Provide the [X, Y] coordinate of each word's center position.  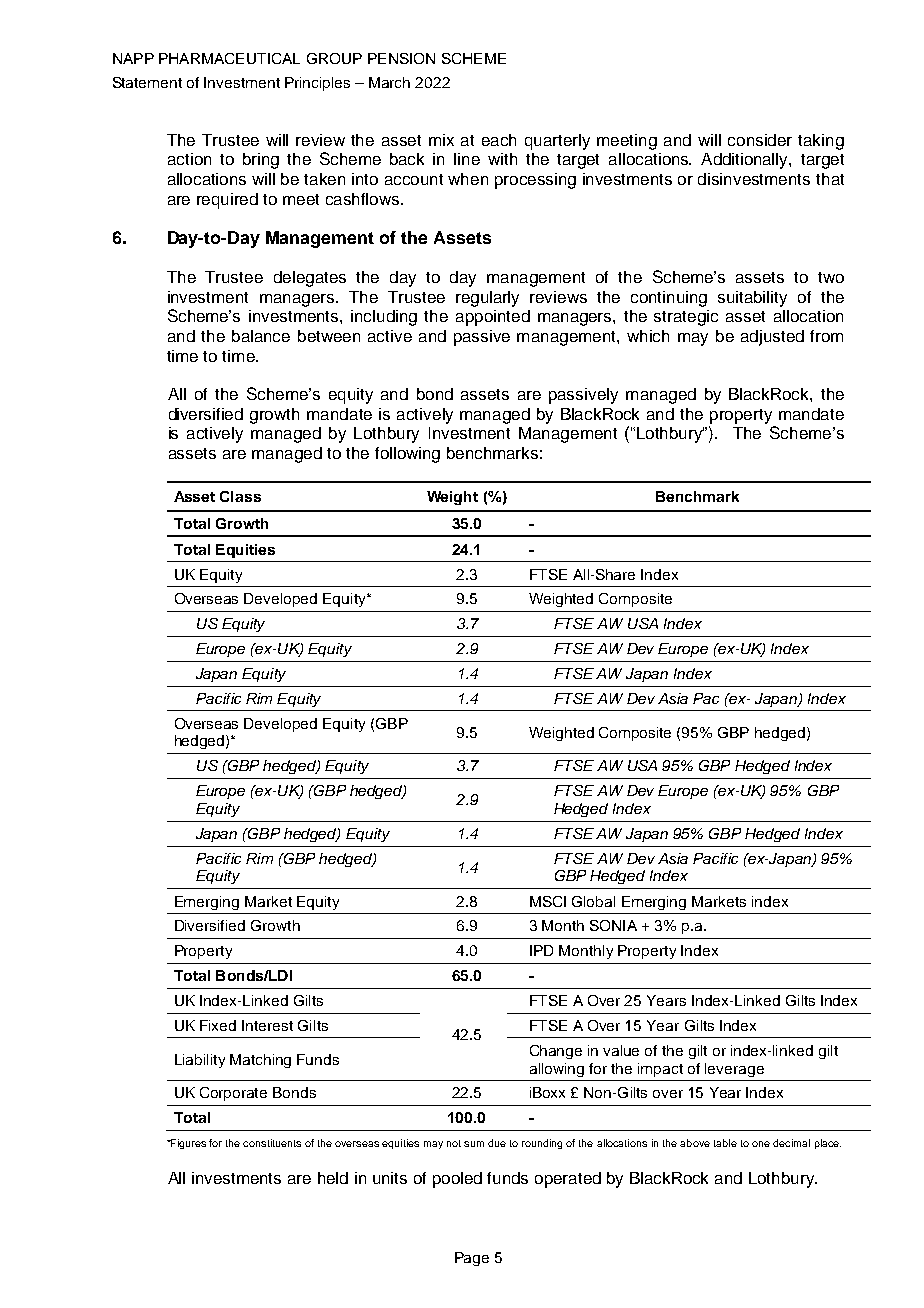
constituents [272, 1143]
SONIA [613, 925]
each [499, 140]
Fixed [218, 1025]
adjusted [772, 338]
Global [593, 901]
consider [760, 140]
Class [240, 496]
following [407, 455]
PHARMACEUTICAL [229, 58]
